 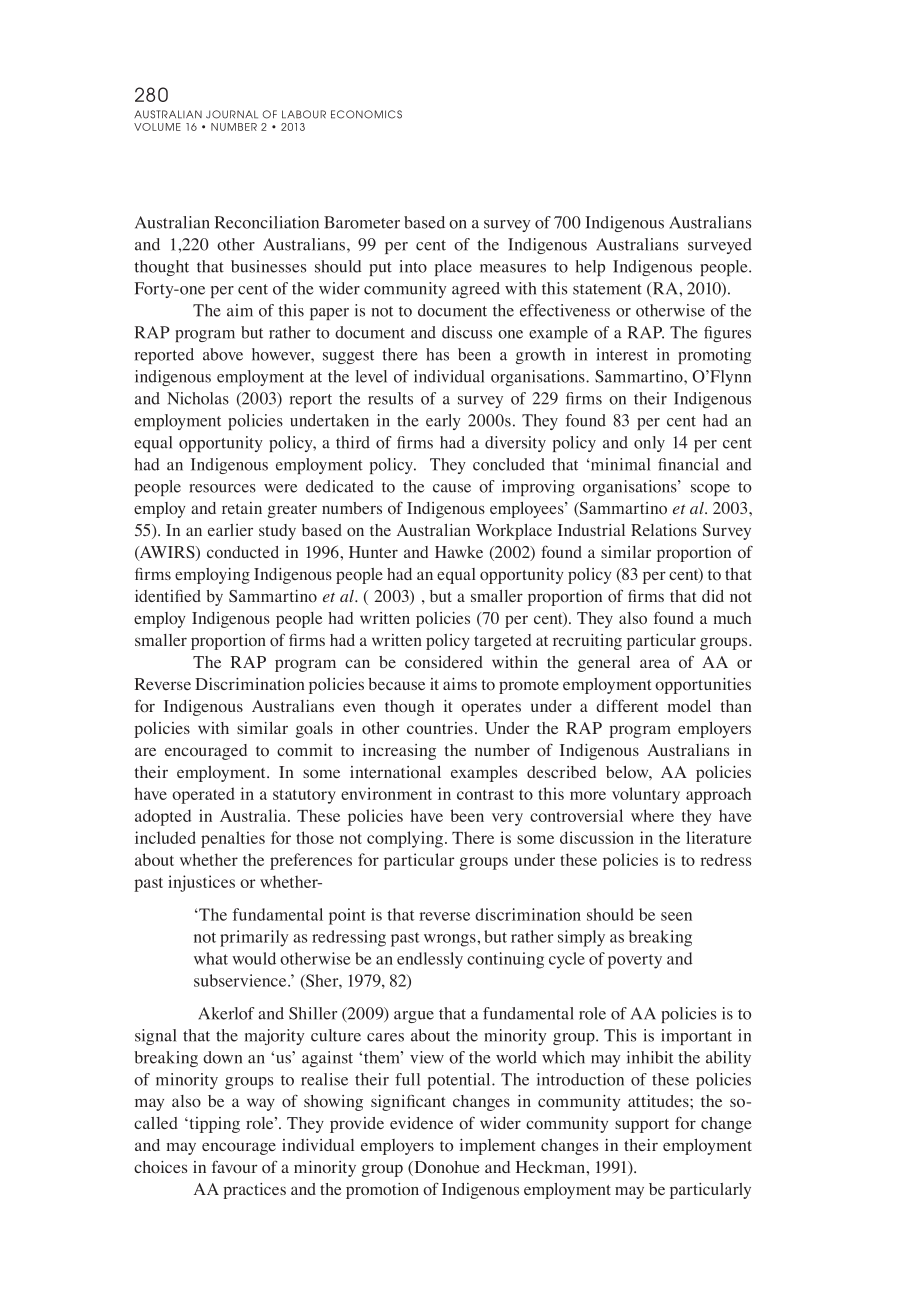 I want to click on considered, so click(x=444, y=662).
